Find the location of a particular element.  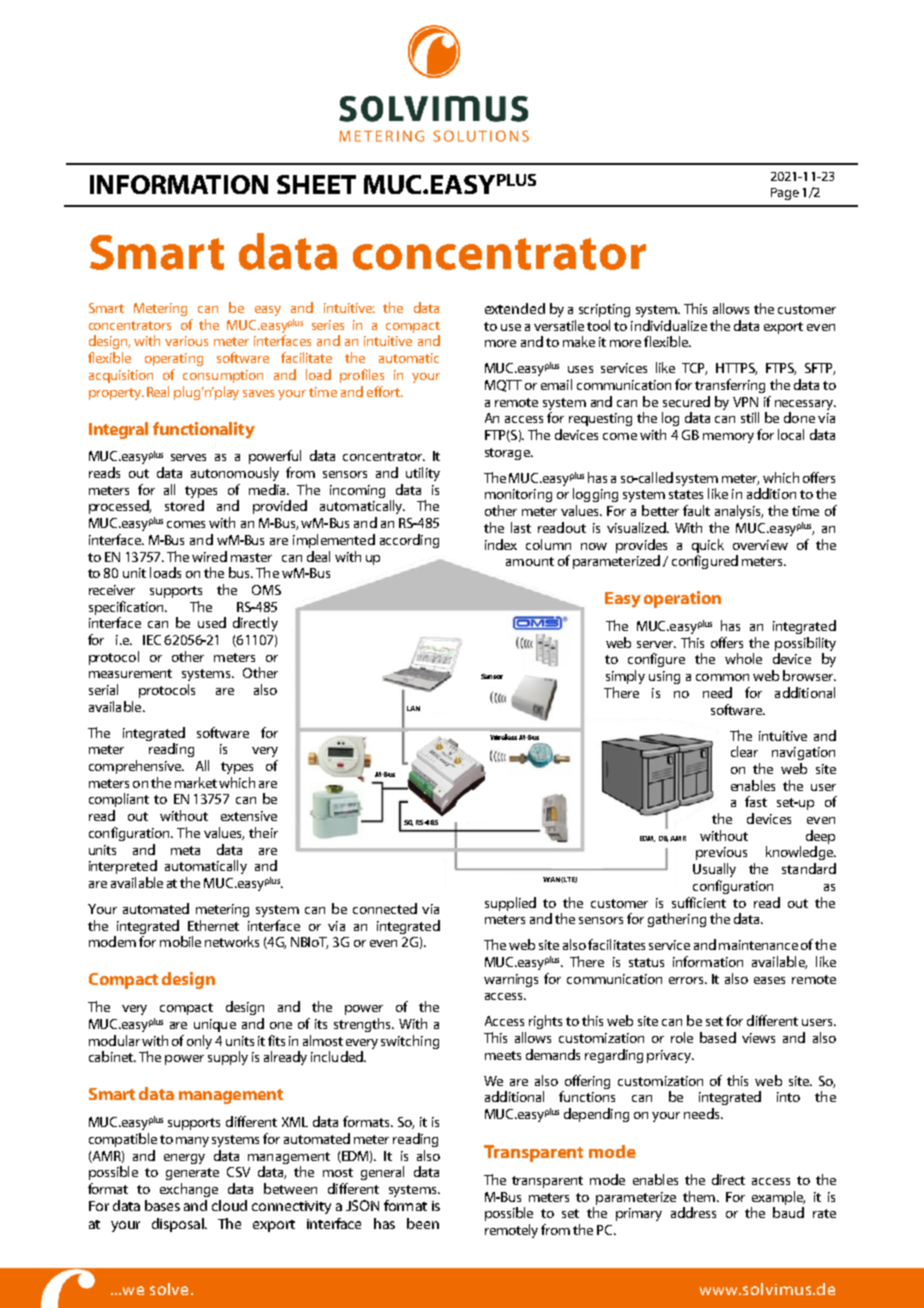

extended is located at coordinates (515, 308).
